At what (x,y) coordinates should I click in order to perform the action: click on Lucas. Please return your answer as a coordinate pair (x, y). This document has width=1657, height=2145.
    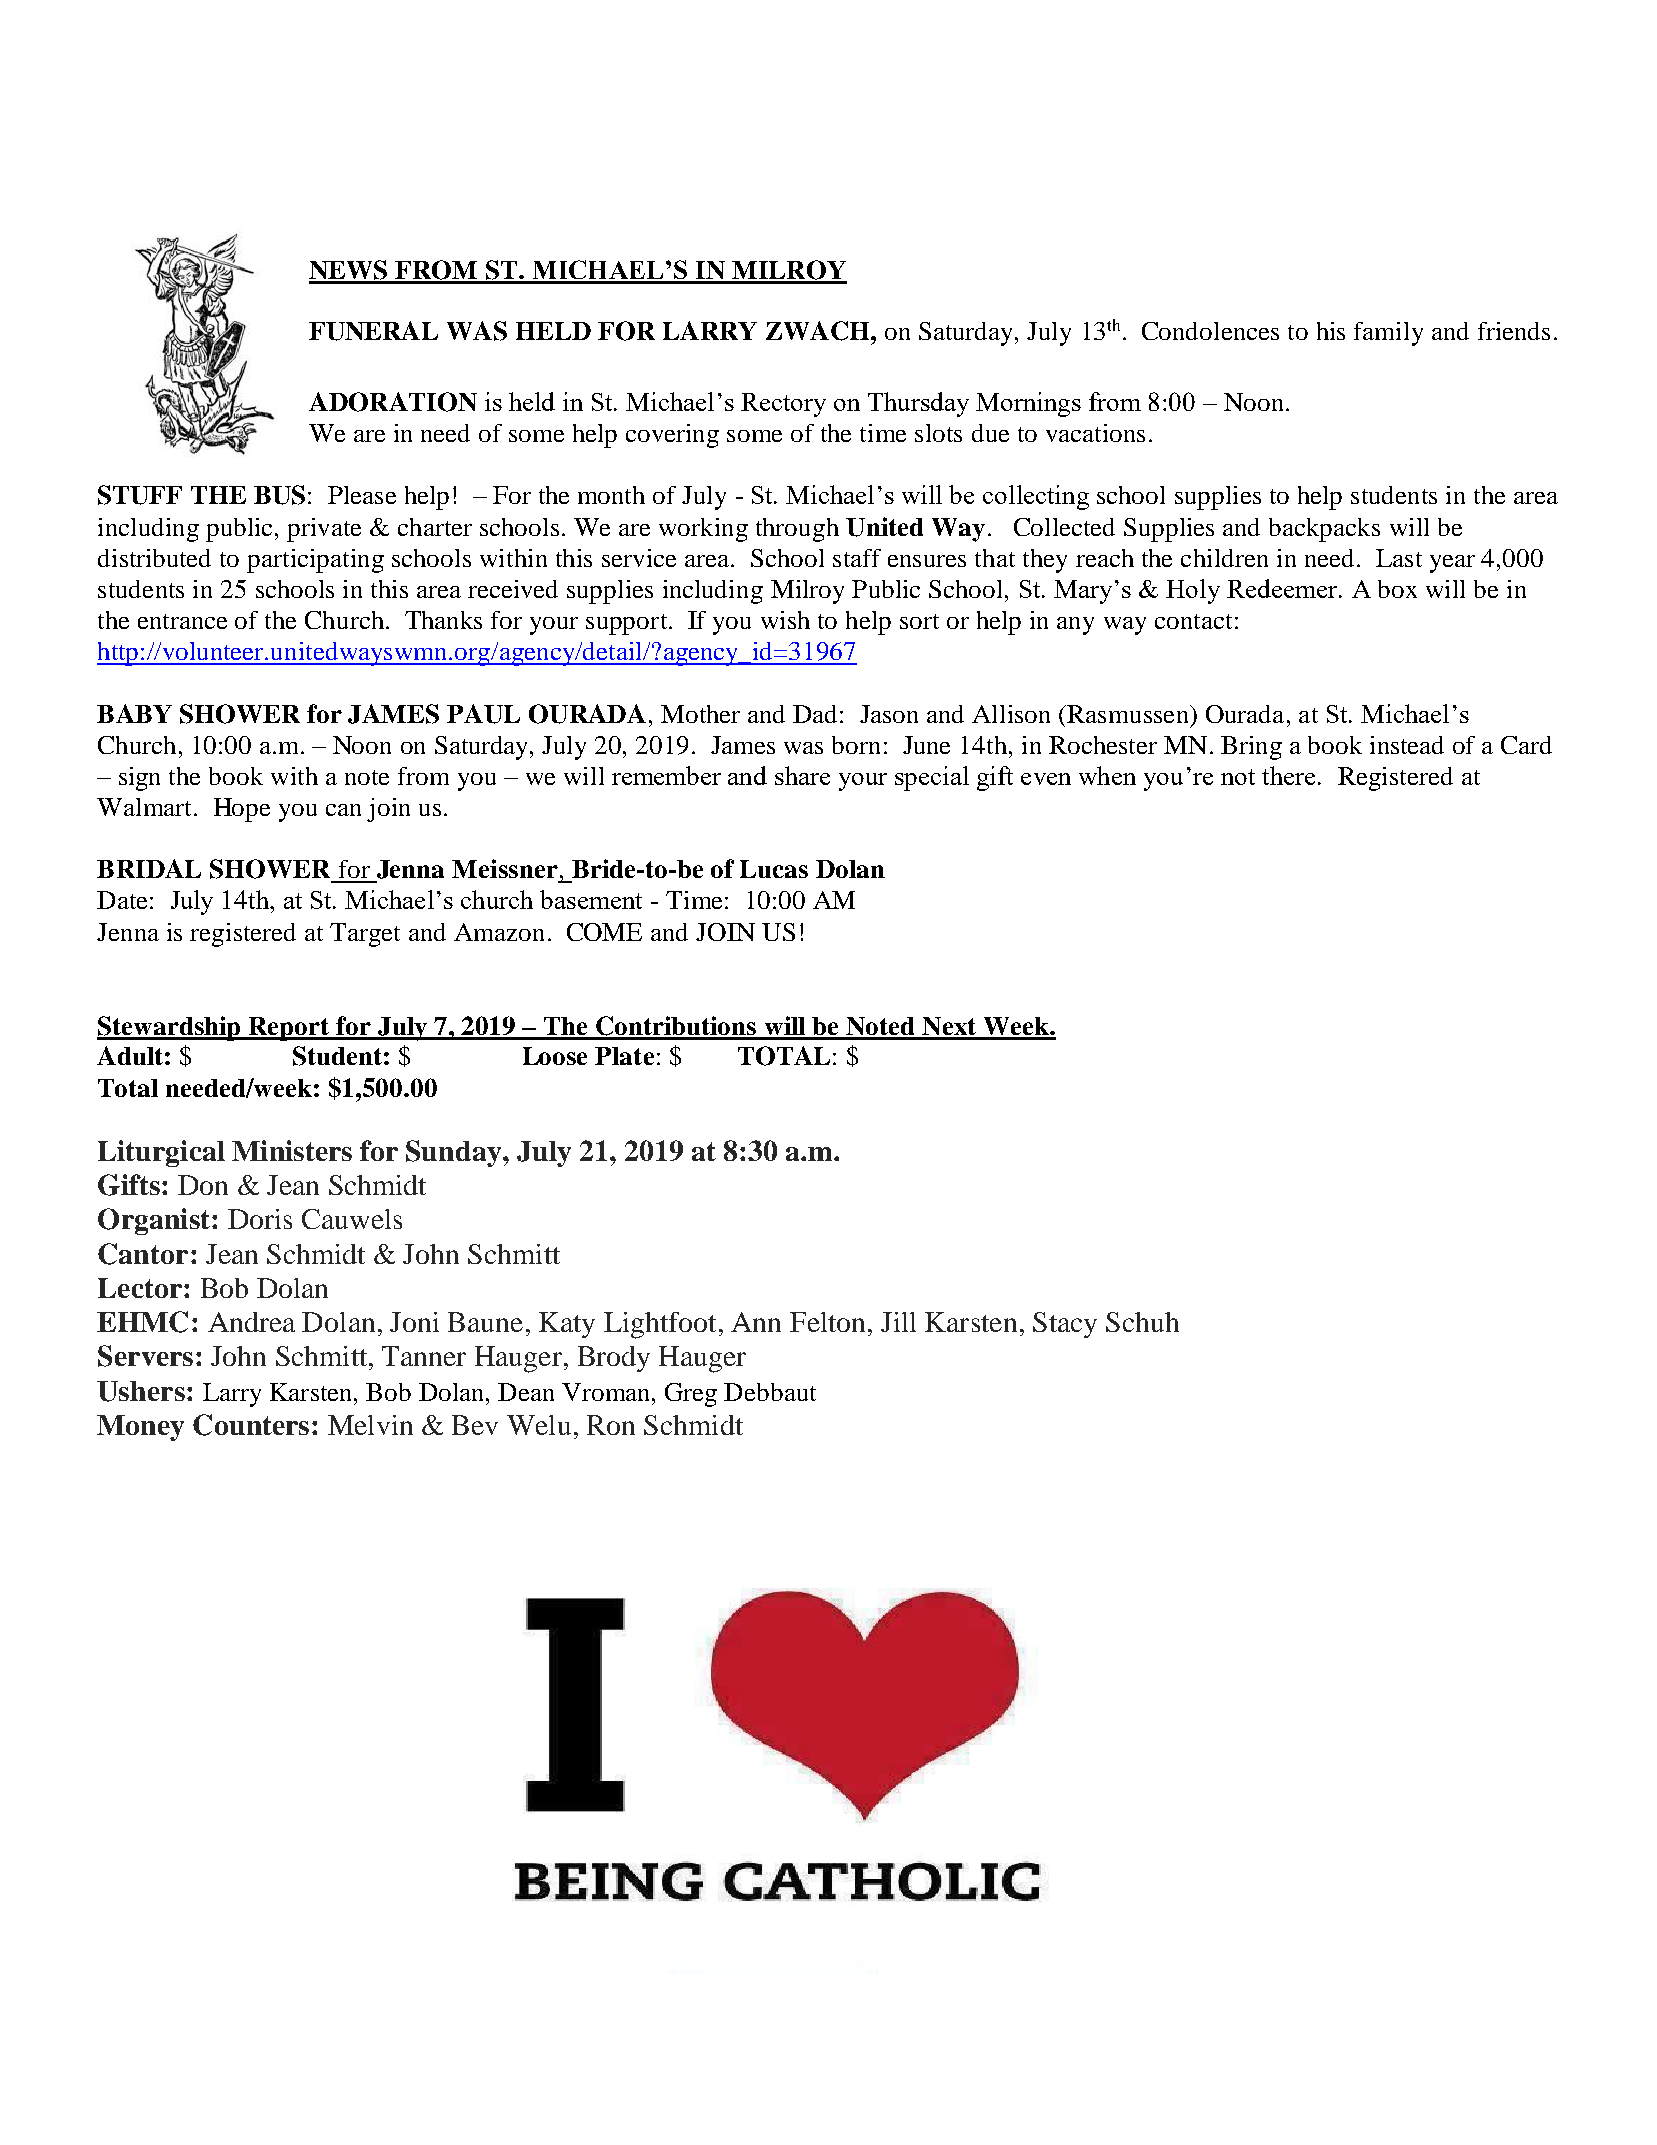
    Looking at the image, I should click on (774, 869).
